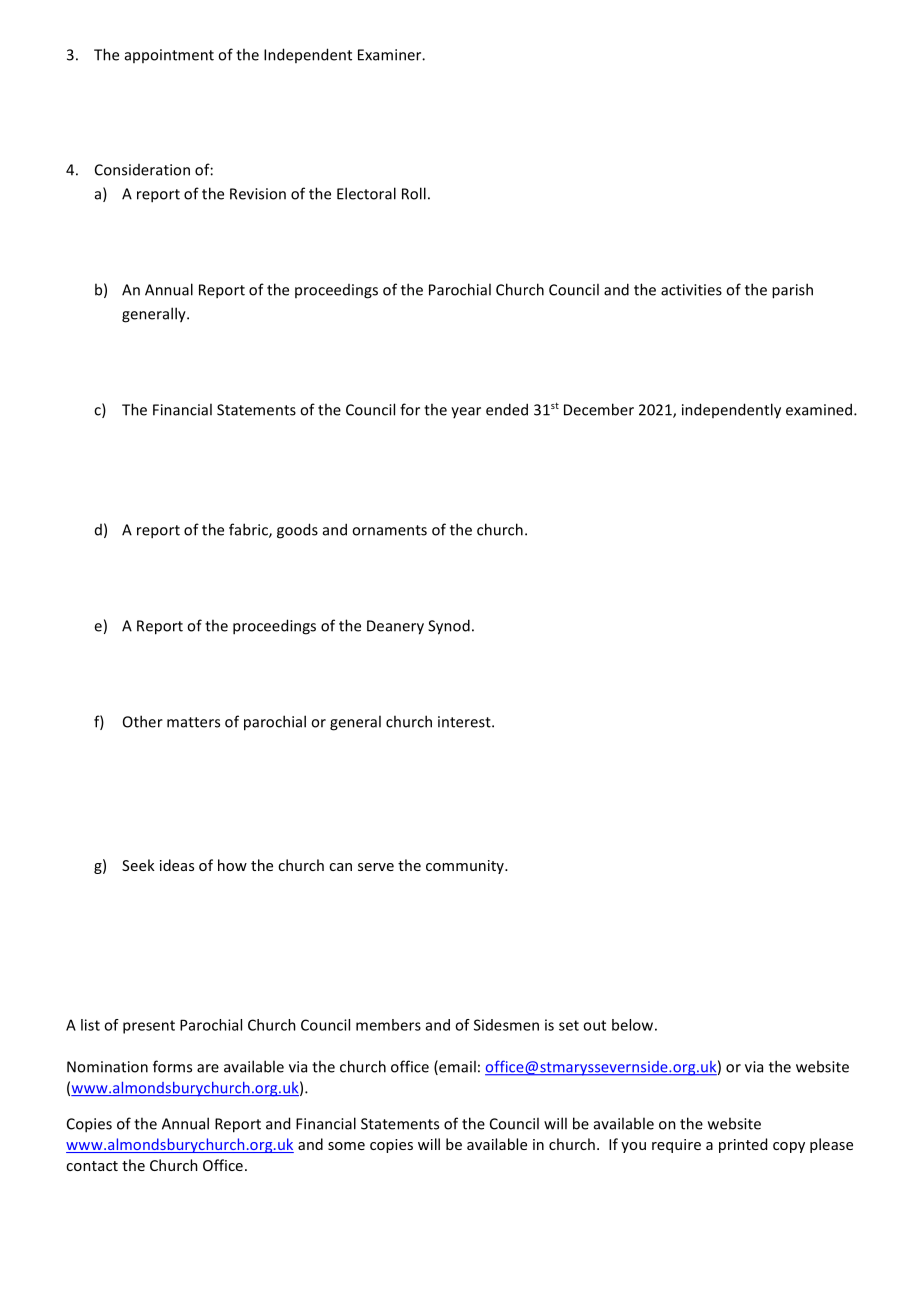  I want to click on matters, so click(193, 722).
